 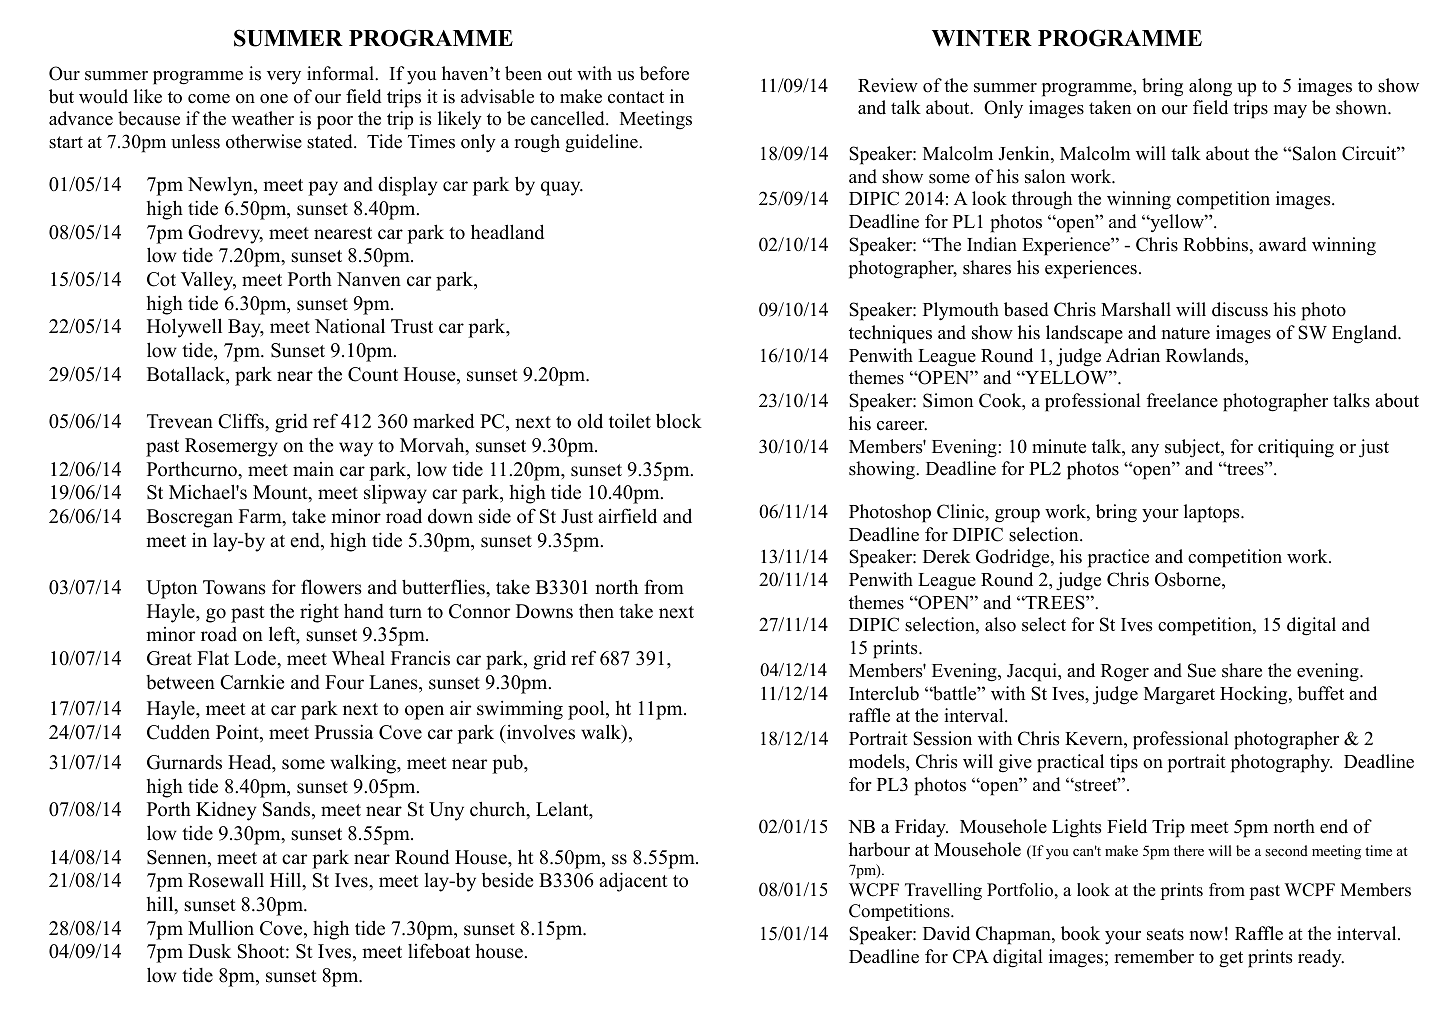 What do you see at coordinates (1210, 87) in the image?
I see `along` at bounding box center [1210, 87].
